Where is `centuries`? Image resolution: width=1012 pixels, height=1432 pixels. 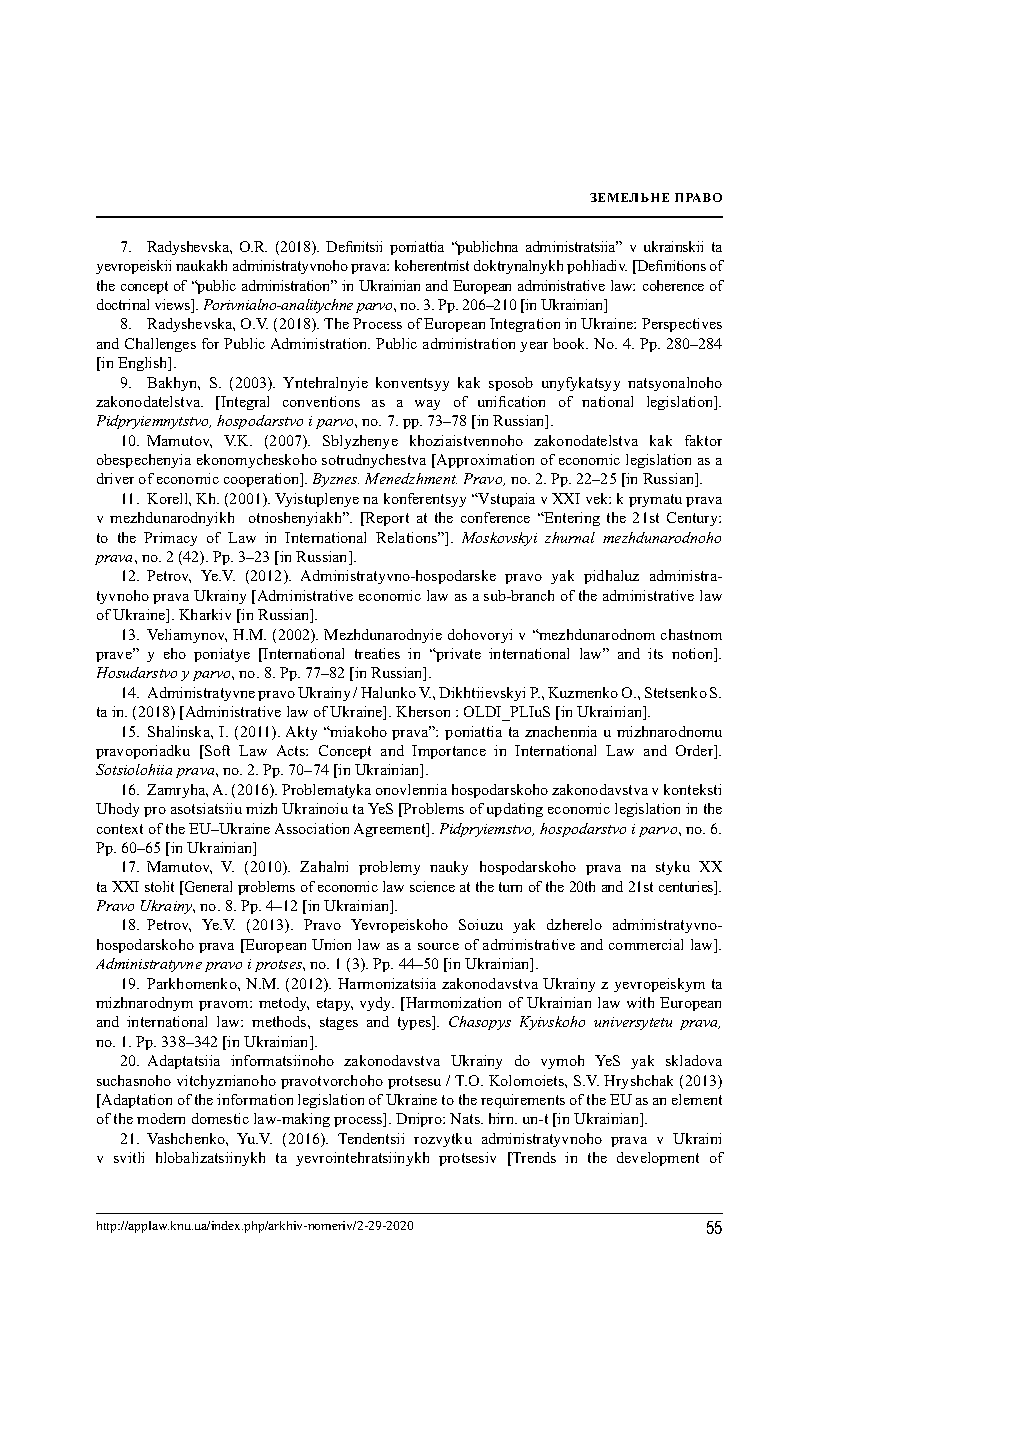 centuries is located at coordinates (687, 888).
